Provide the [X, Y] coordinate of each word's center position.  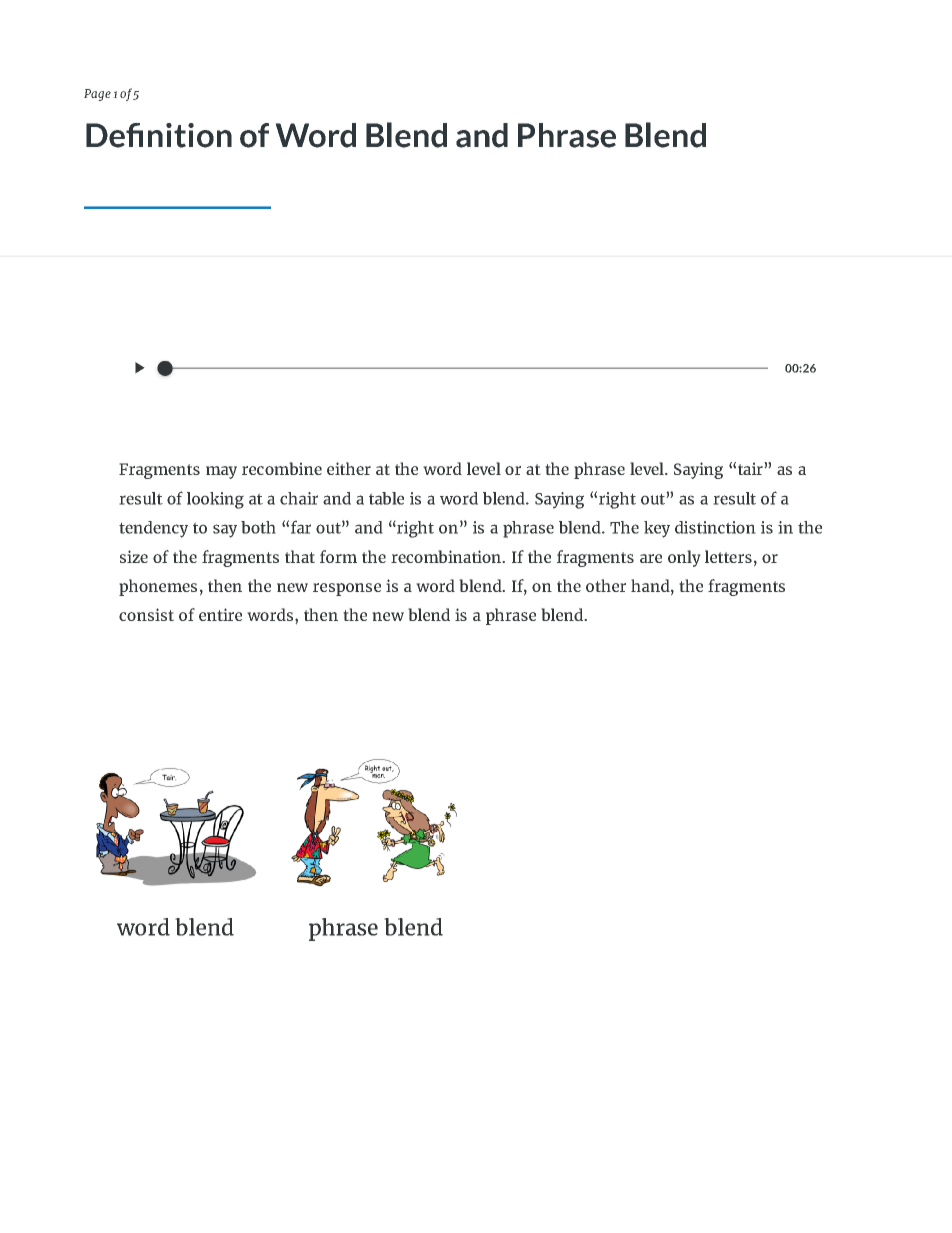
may [221, 472]
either [349, 468]
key [657, 529]
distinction [715, 527]
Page [97, 95]
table [386, 498]
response [347, 589]
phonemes [158, 587]
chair [299, 498]
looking [215, 500]
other [606, 585]
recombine [282, 468]
